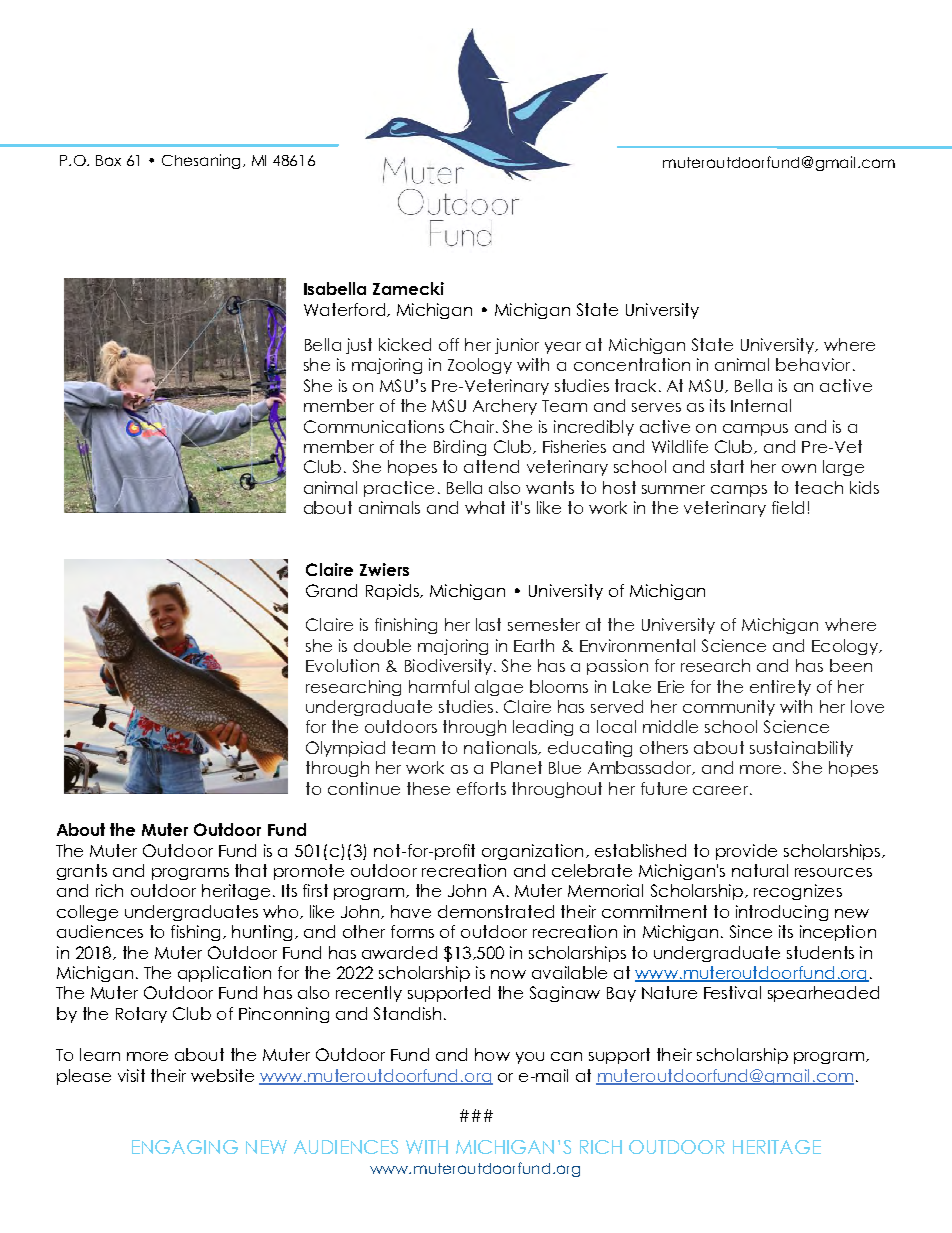 This screenshot has width=952, height=1233. Describe the element at coordinates (492, 1054) in the screenshot. I see `how` at that location.
